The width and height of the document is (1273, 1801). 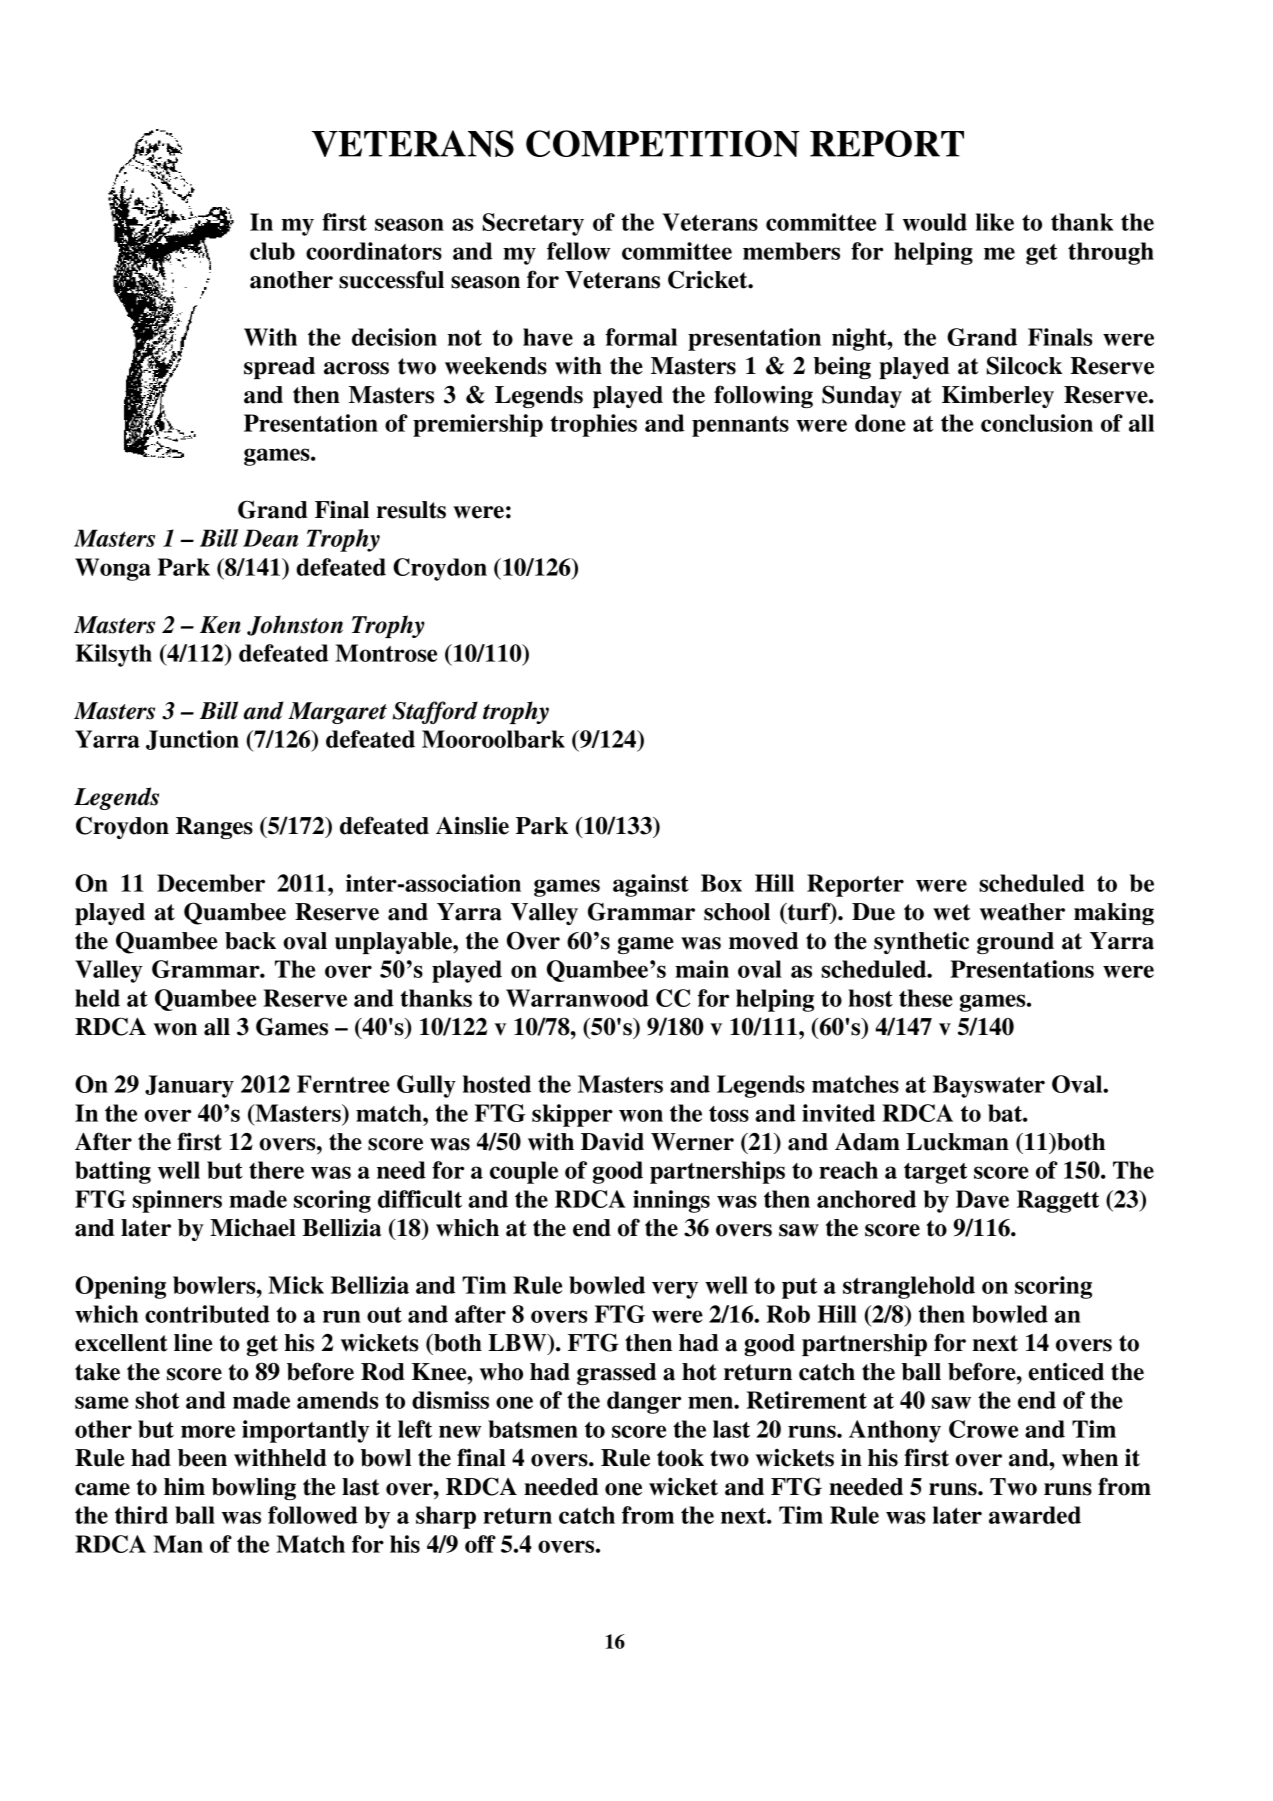 I want to click on him, so click(x=184, y=1486).
